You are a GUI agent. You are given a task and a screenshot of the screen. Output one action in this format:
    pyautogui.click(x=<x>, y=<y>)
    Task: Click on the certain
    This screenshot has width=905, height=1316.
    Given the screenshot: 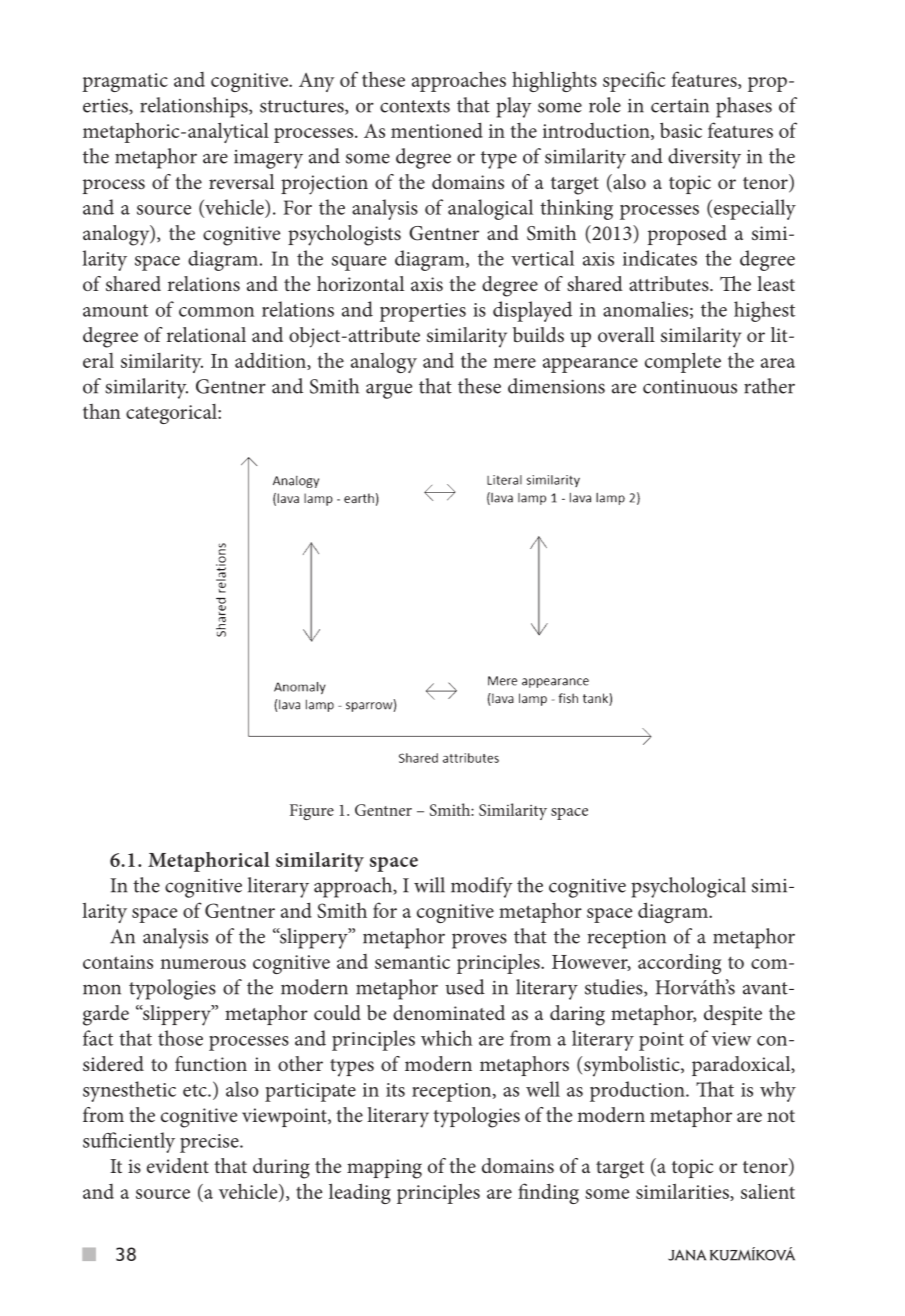 What is the action you would take?
    pyautogui.click(x=680, y=105)
